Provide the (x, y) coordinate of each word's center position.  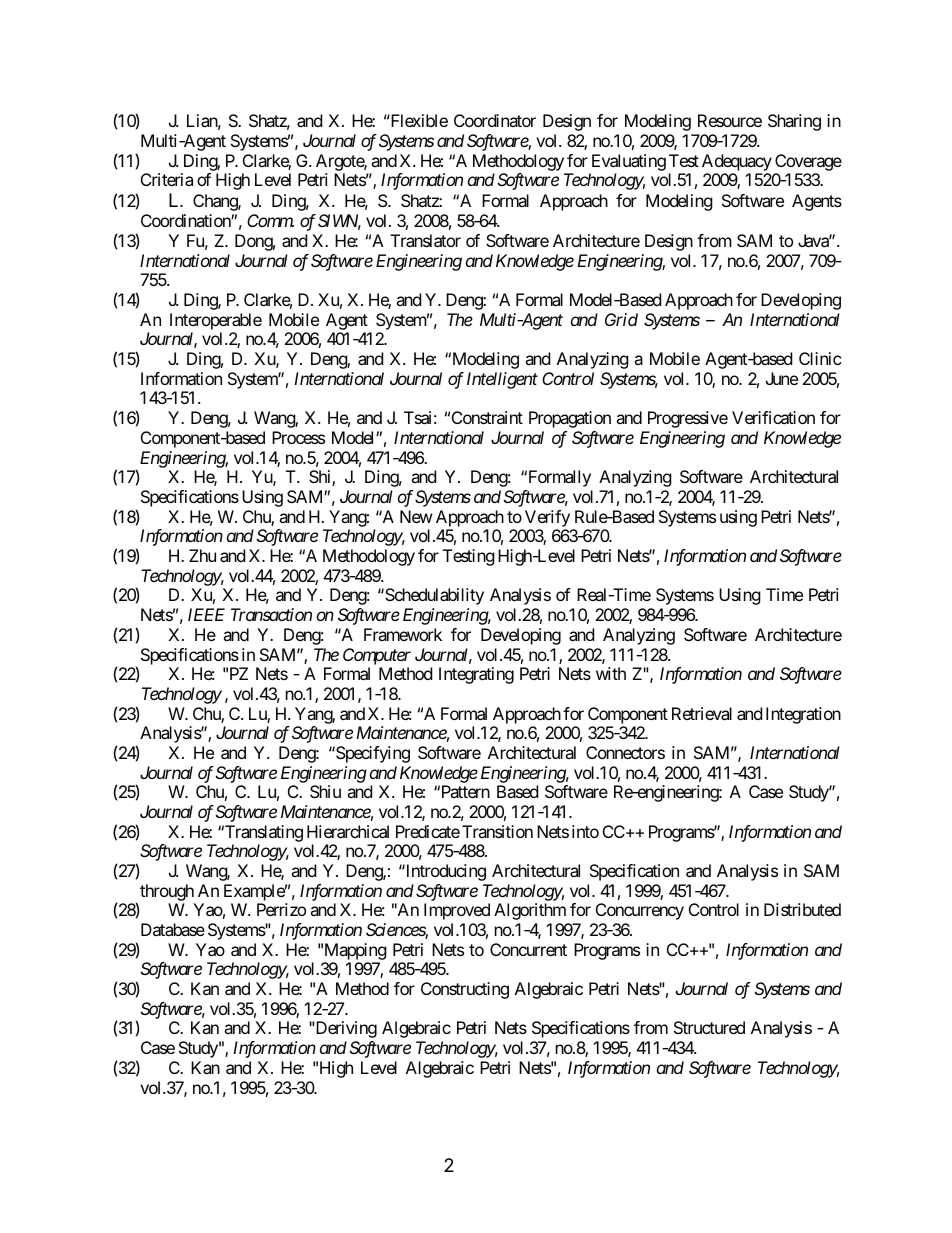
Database (173, 929)
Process (298, 437)
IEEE (206, 614)
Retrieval (702, 713)
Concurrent (528, 949)
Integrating (476, 675)
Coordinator (495, 120)
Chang (216, 202)
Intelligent (502, 380)
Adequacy (737, 162)
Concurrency (640, 911)
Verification (773, 417)
